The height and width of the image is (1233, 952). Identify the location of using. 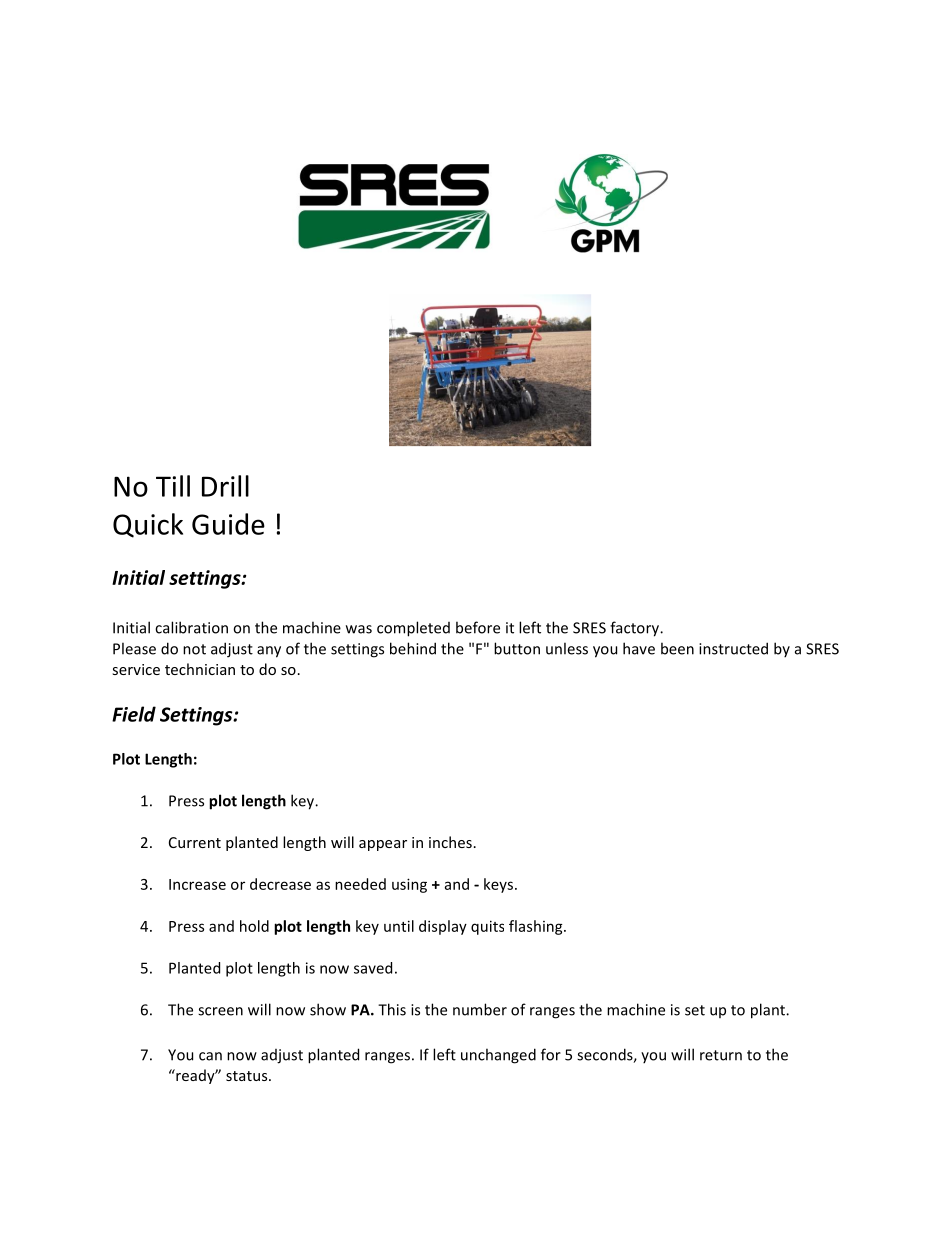
(409, 885).
